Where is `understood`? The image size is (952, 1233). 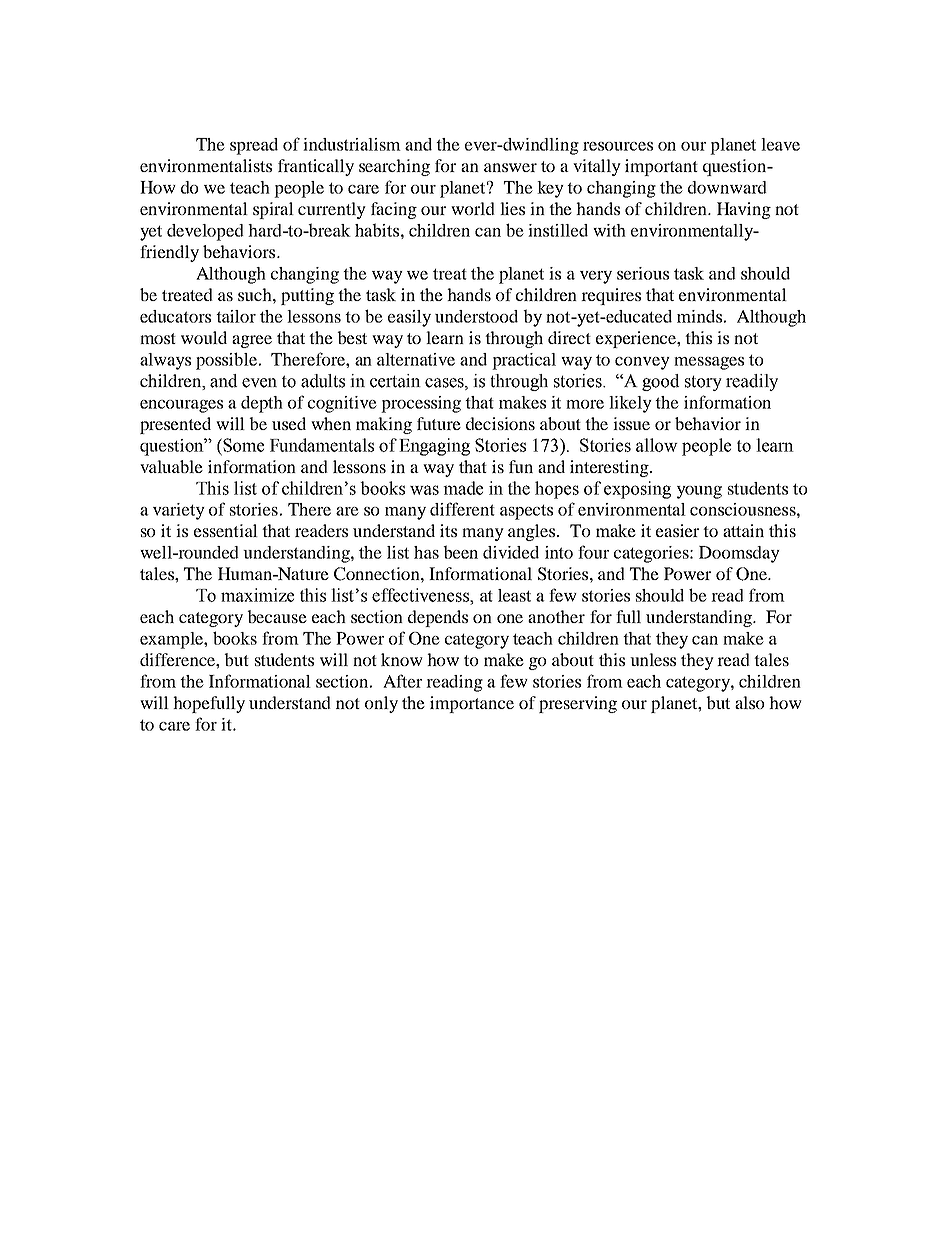 understood is located at coordinates (476, 316).
